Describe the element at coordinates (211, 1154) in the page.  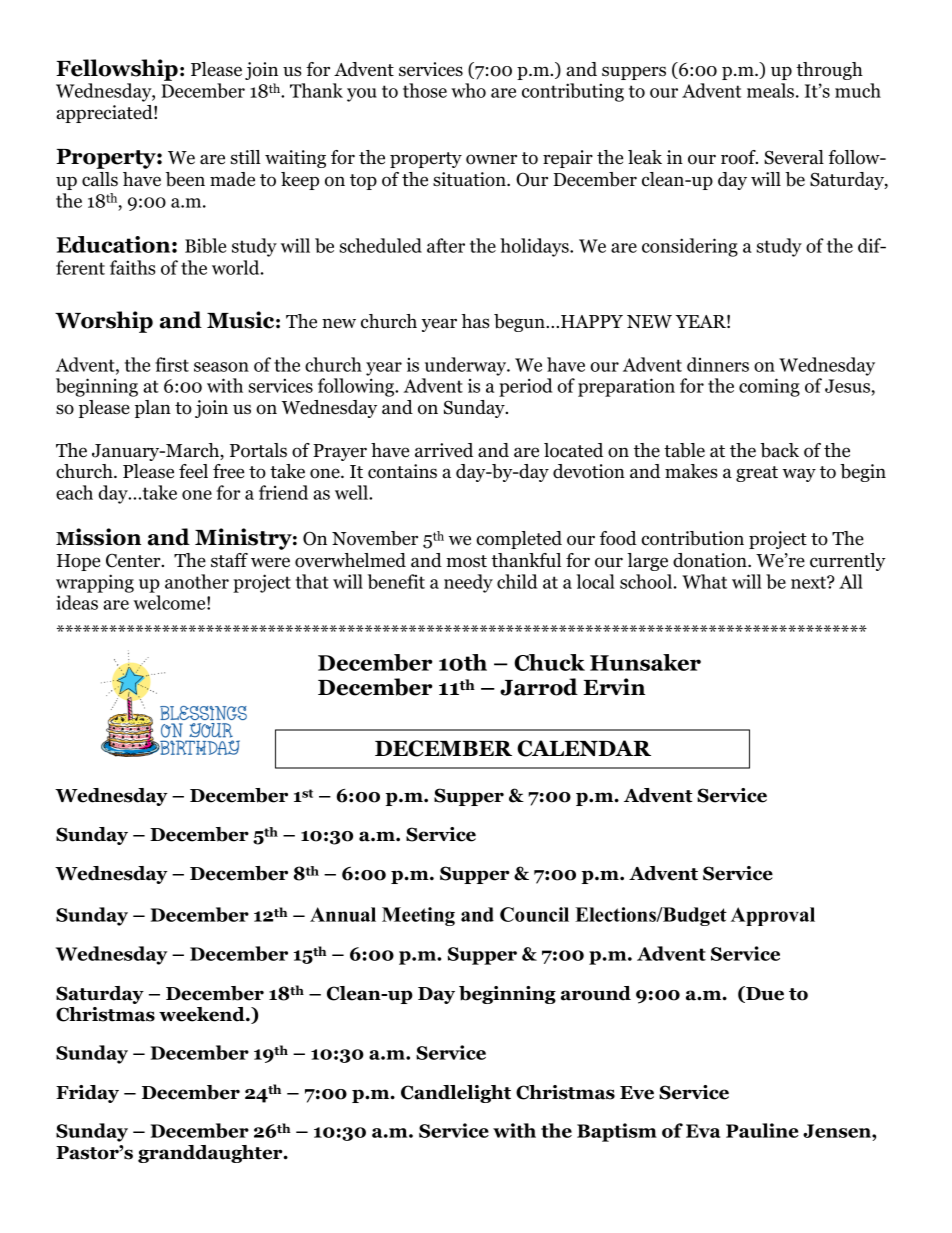
I see `granddaughter` at that location.
